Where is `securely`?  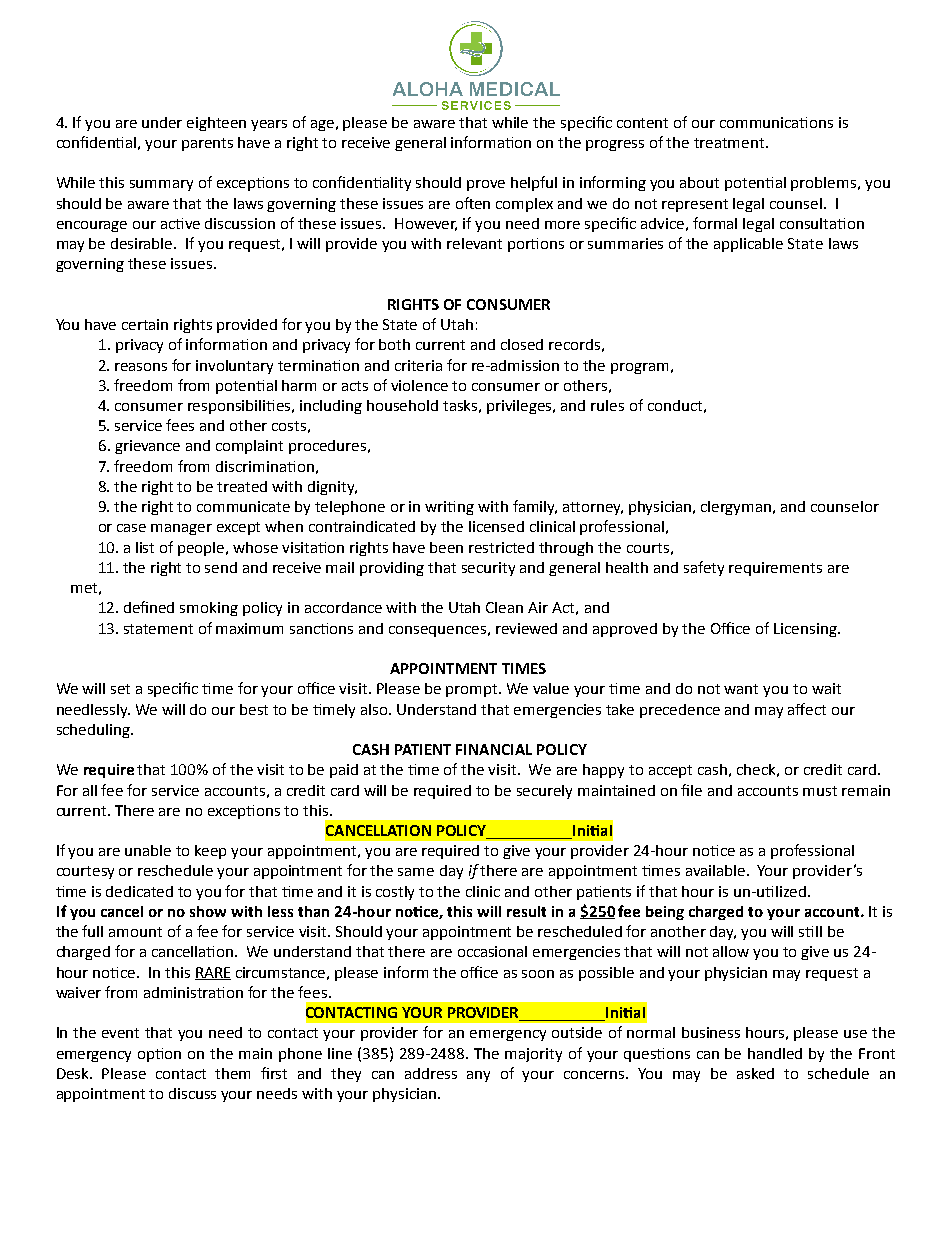 securely is located at coordinates (544, 792).
